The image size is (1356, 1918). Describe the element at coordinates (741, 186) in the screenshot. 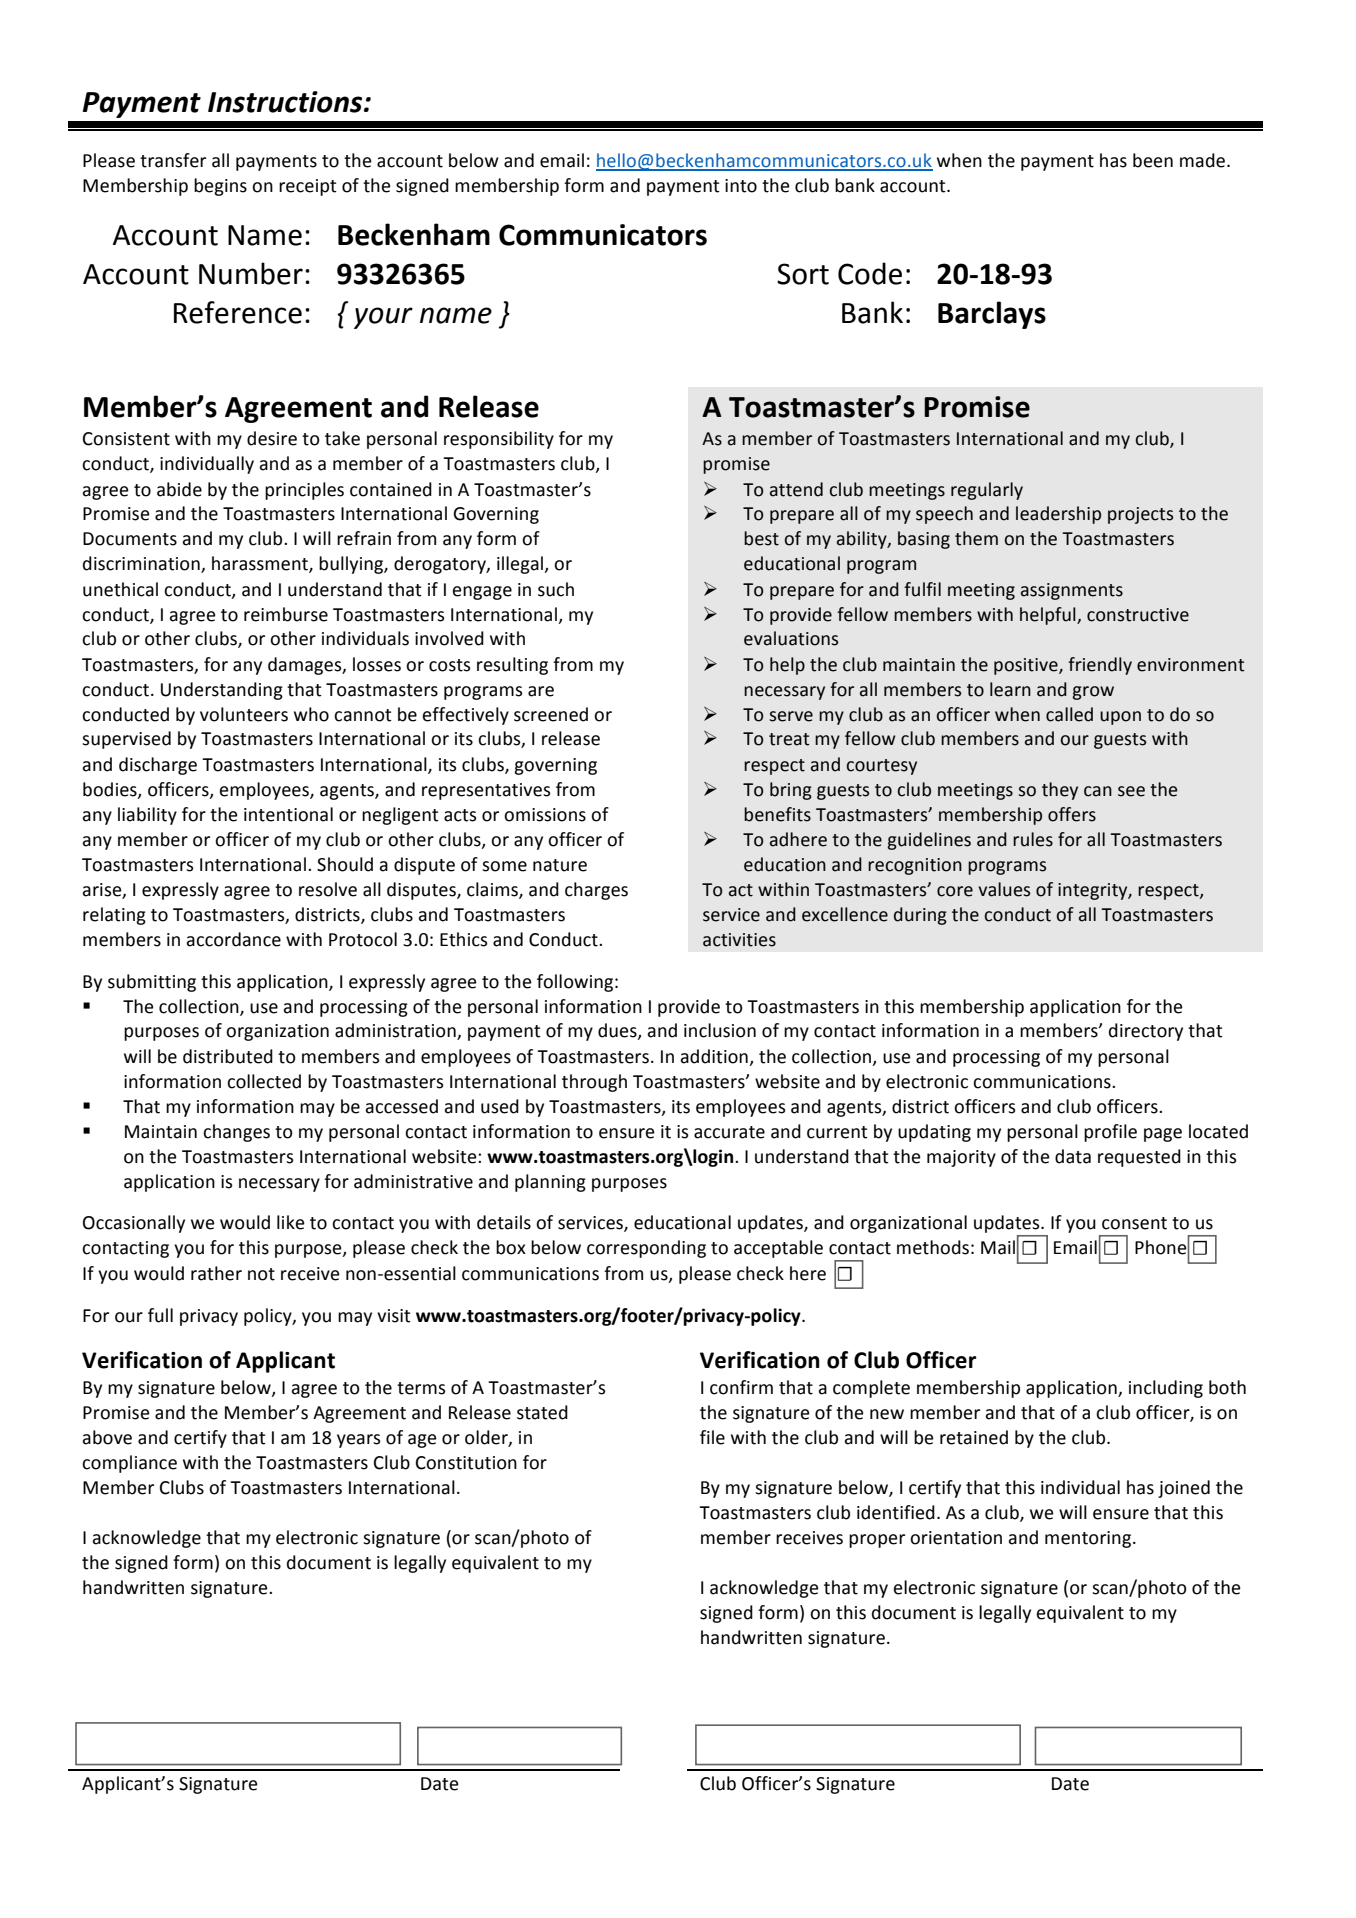

I see `into` at that location.
